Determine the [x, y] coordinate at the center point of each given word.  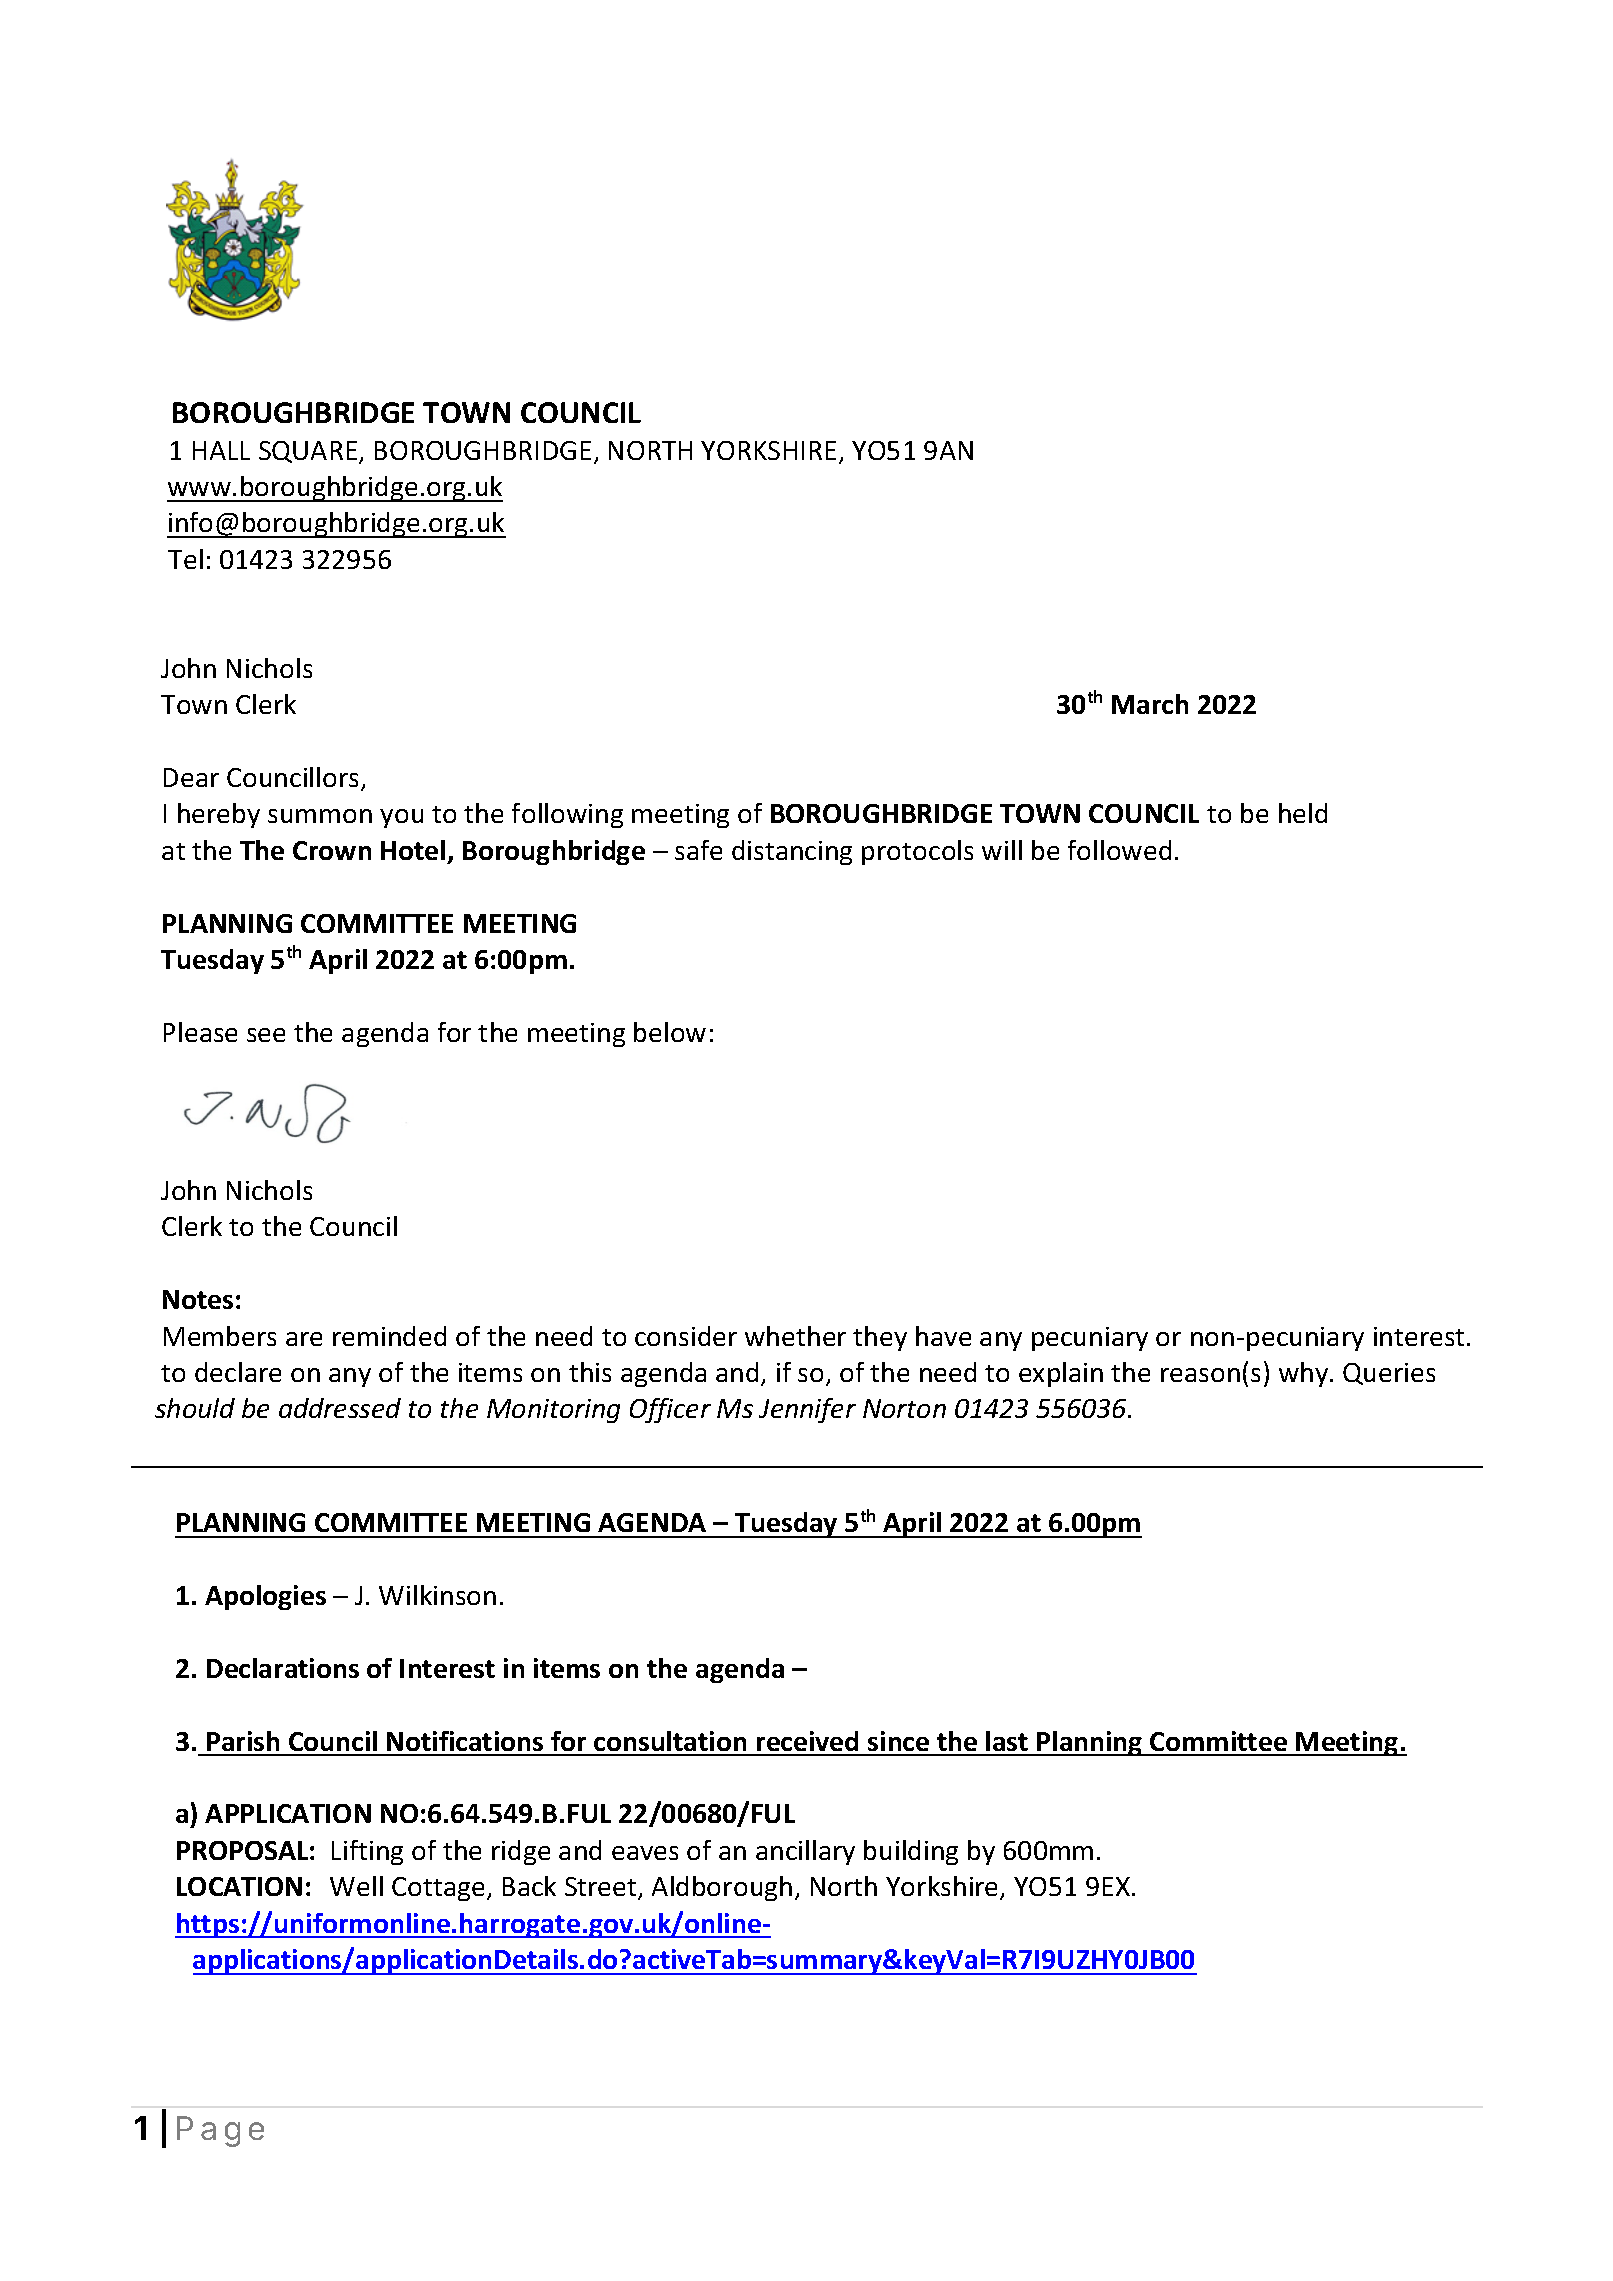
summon [320, 816]
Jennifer [807, 1410]
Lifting [367, 1852]
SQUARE [309, 452]
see [266, 1035]
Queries [1389, 1374]
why [1305, 1374]
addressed [340, 1408]
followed [1119, 850]
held [1303, 813]
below [670, 1032]
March [1150, 704]
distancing [792, 852]
